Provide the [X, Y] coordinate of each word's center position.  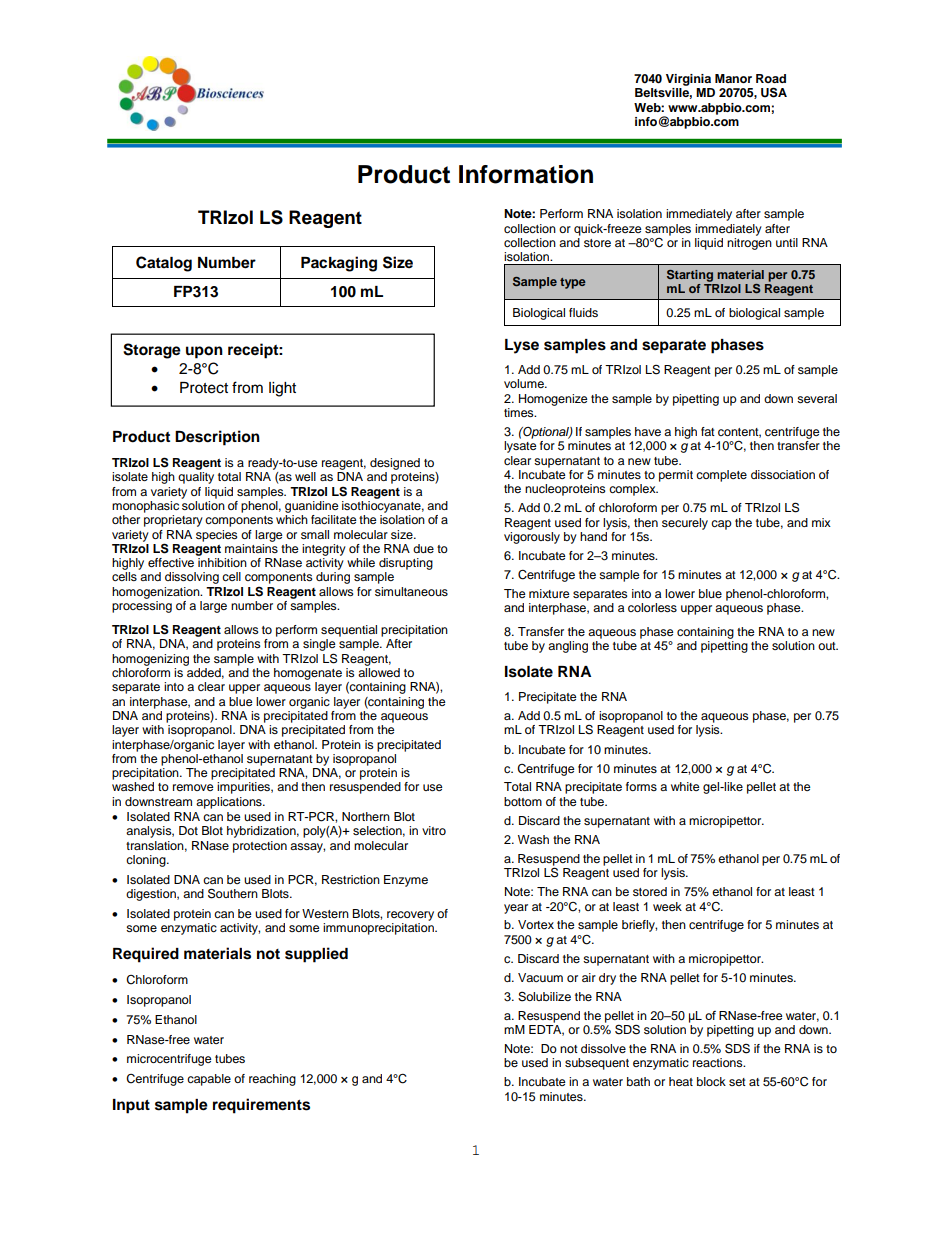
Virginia [688, 80]
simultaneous [411, 591]
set [737, 1082]
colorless [652, 607]
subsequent [597, 1064]
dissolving [192, 578]
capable [209, 1080]
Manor [733, 78]
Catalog [164, 264]
